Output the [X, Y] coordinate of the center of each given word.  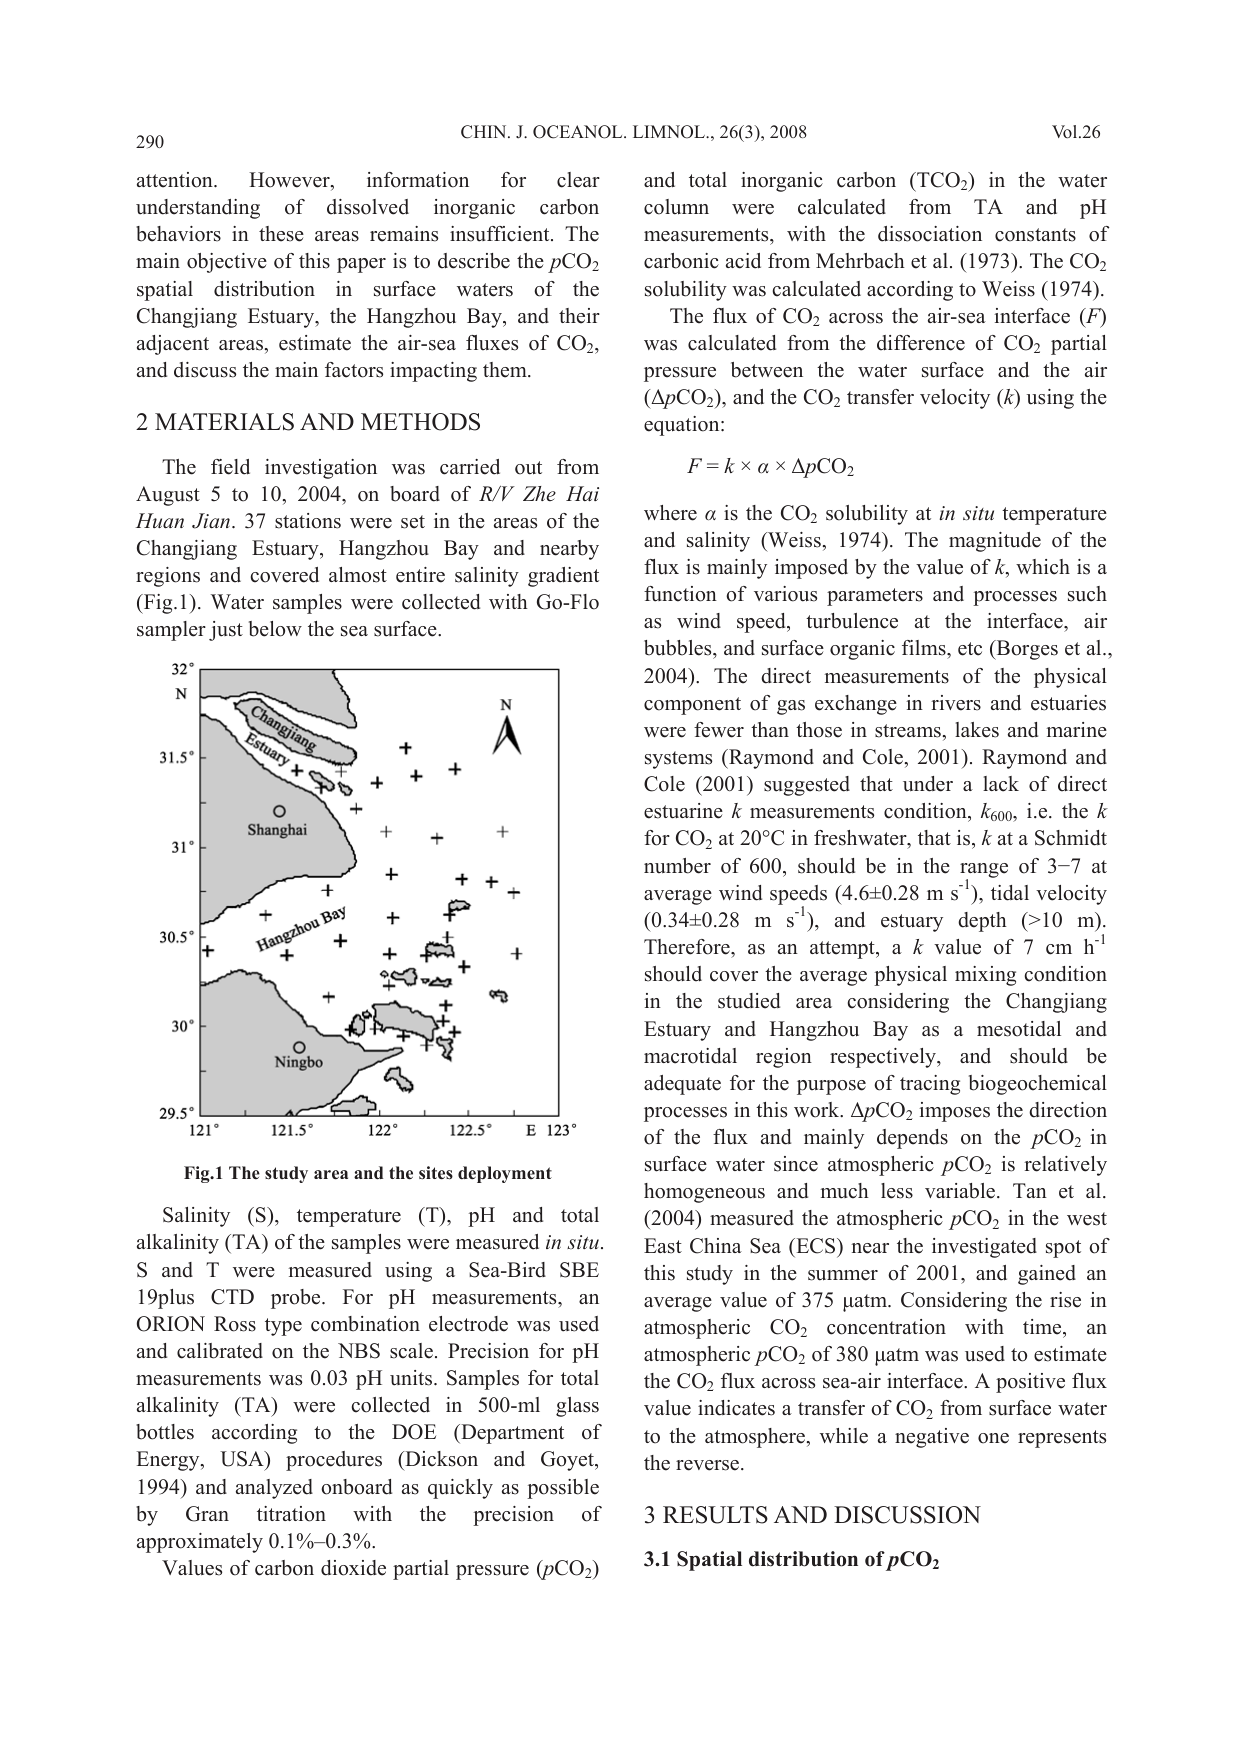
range [984, 871]
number [677, 866]
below [275, 629]
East [663, 1246]
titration [291, 1514]
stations [308, 521]
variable [961, 1191]
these [281, 234]
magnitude [995, 542]
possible [563, 1489]
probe [297, 1299]
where [670, 513]
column [676, 207]
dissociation [930, 234]
